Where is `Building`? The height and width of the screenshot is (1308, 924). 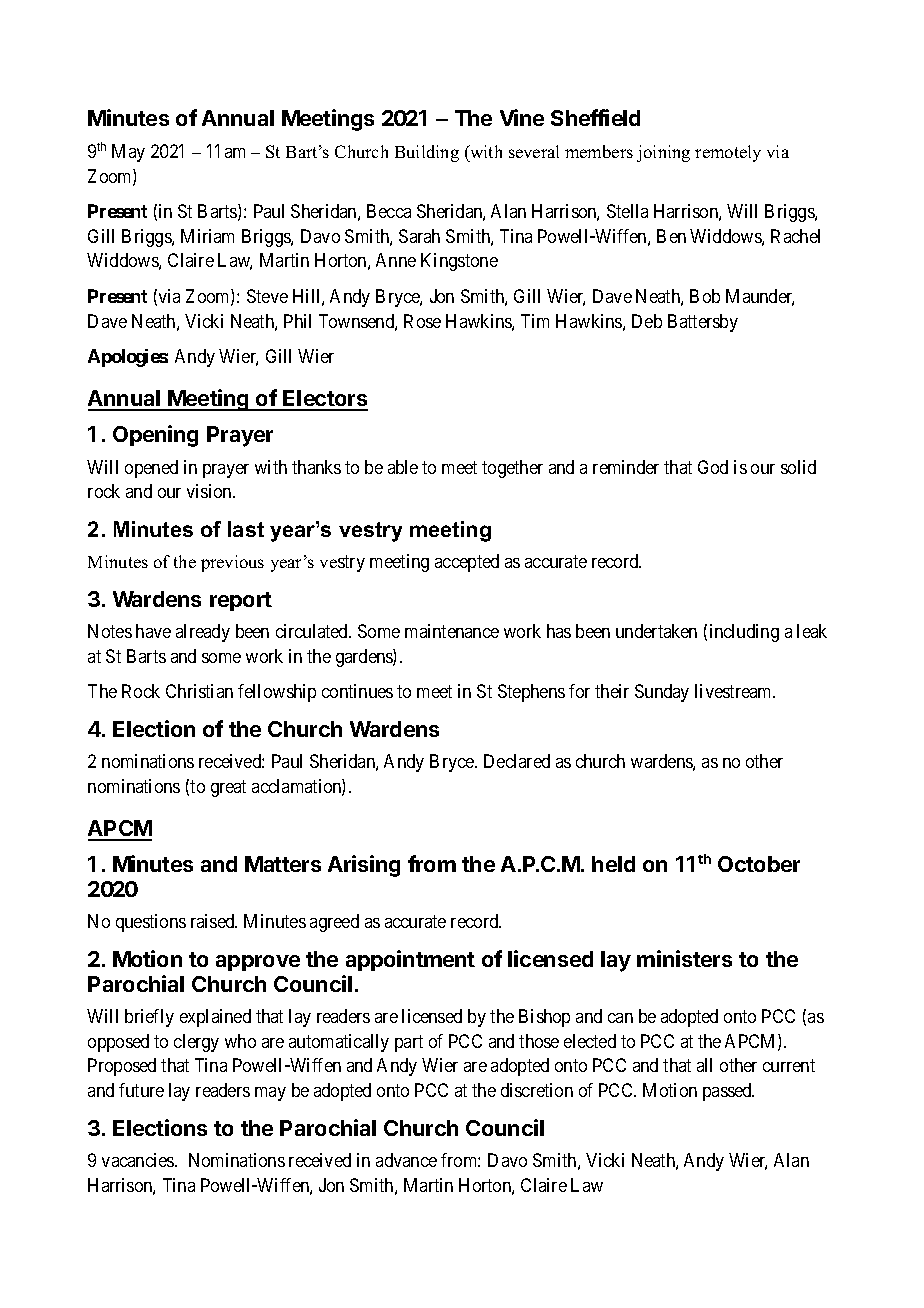 Building is located at coordinates (427, 153).
